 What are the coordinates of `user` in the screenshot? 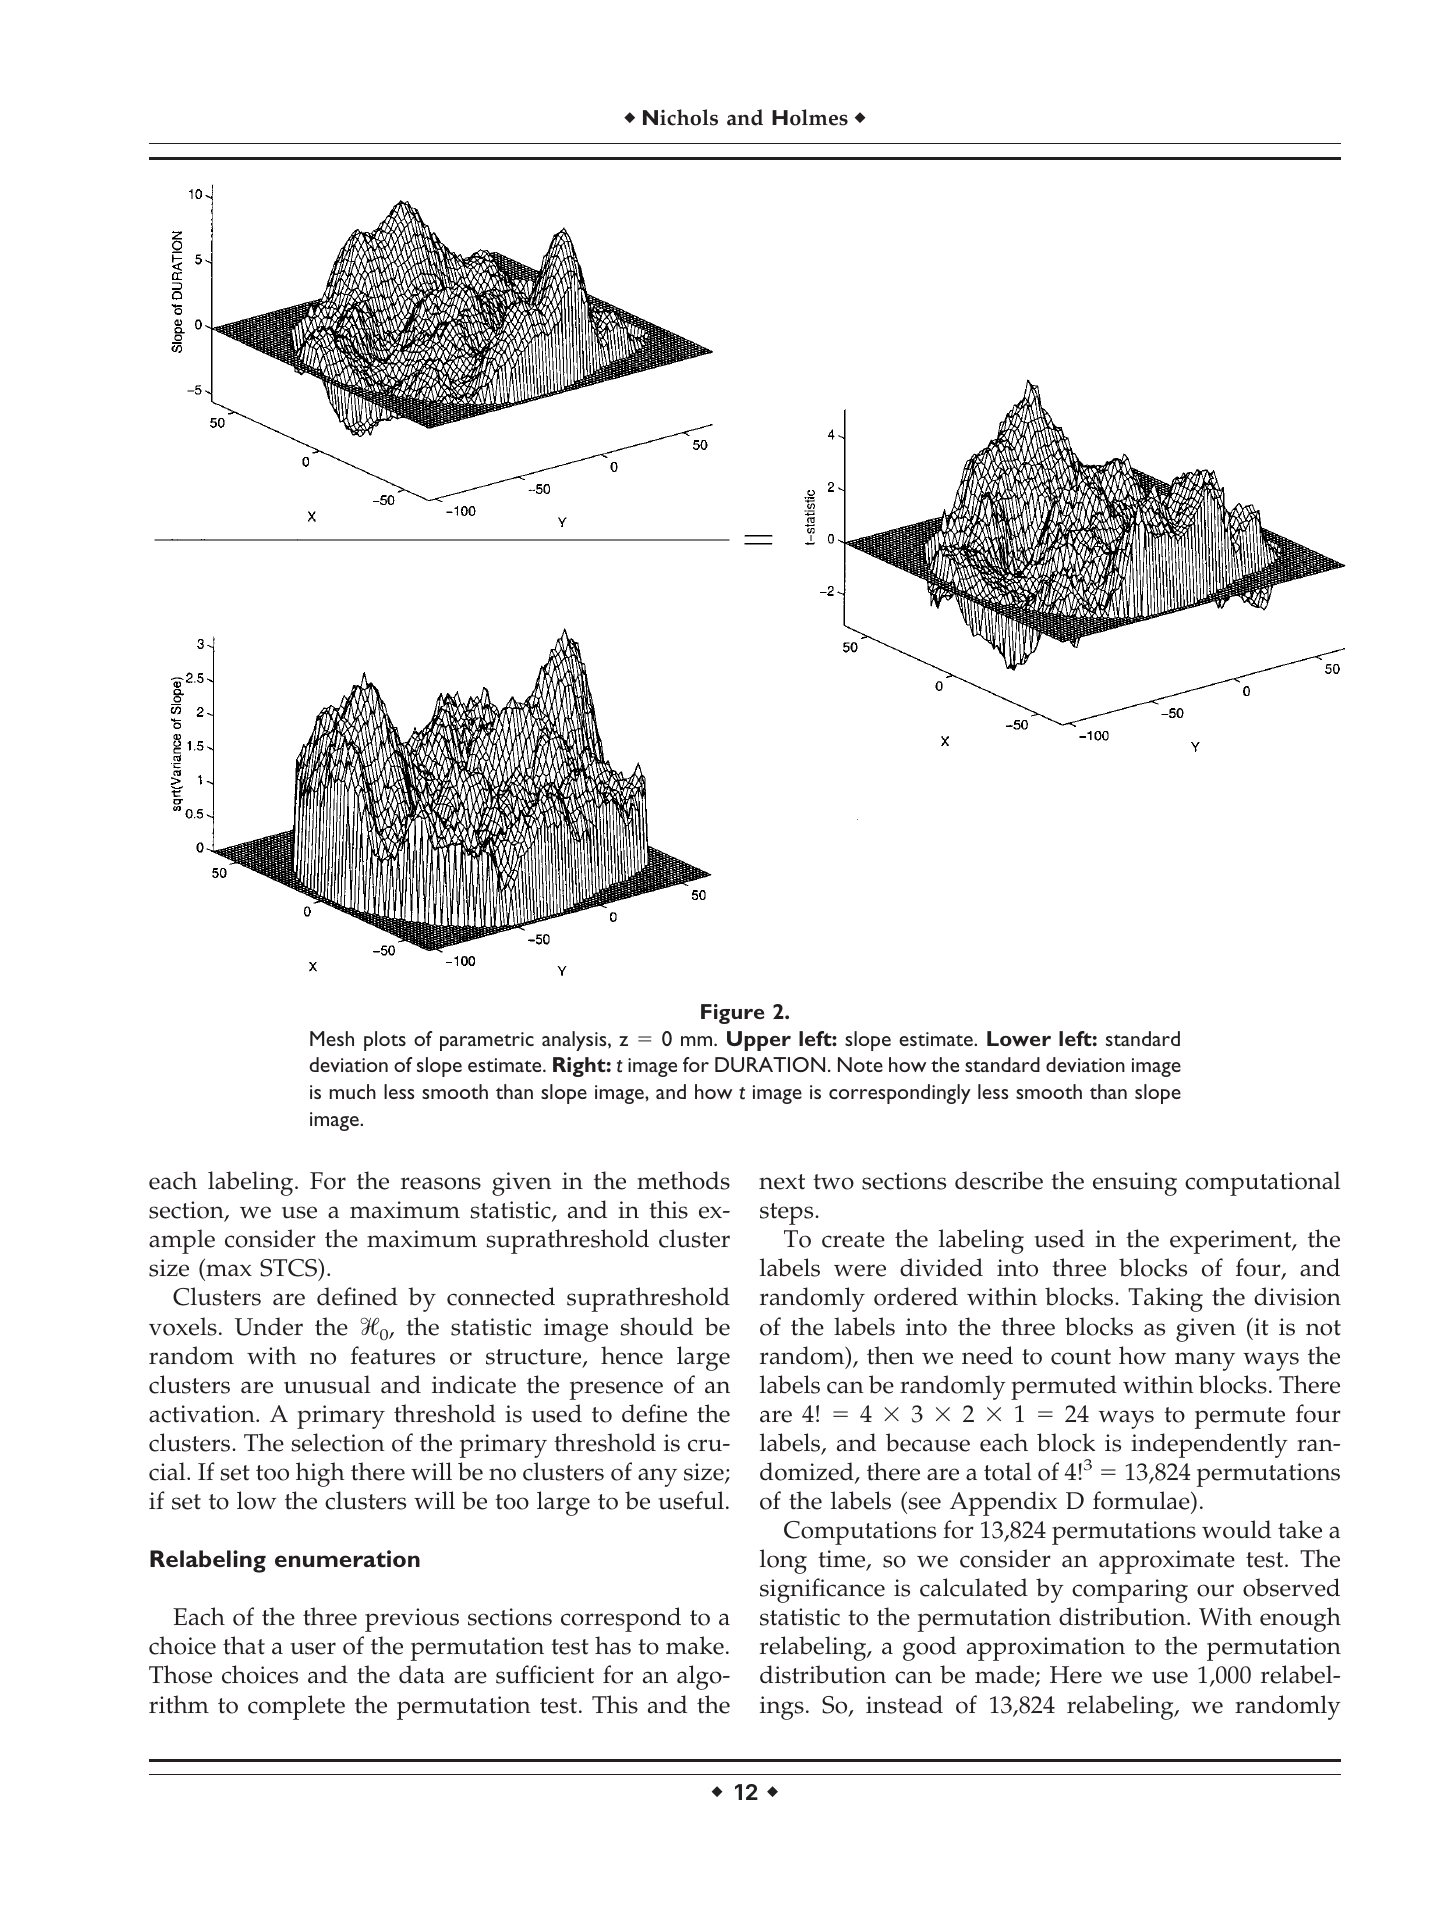 It's located at (313, 1648).
